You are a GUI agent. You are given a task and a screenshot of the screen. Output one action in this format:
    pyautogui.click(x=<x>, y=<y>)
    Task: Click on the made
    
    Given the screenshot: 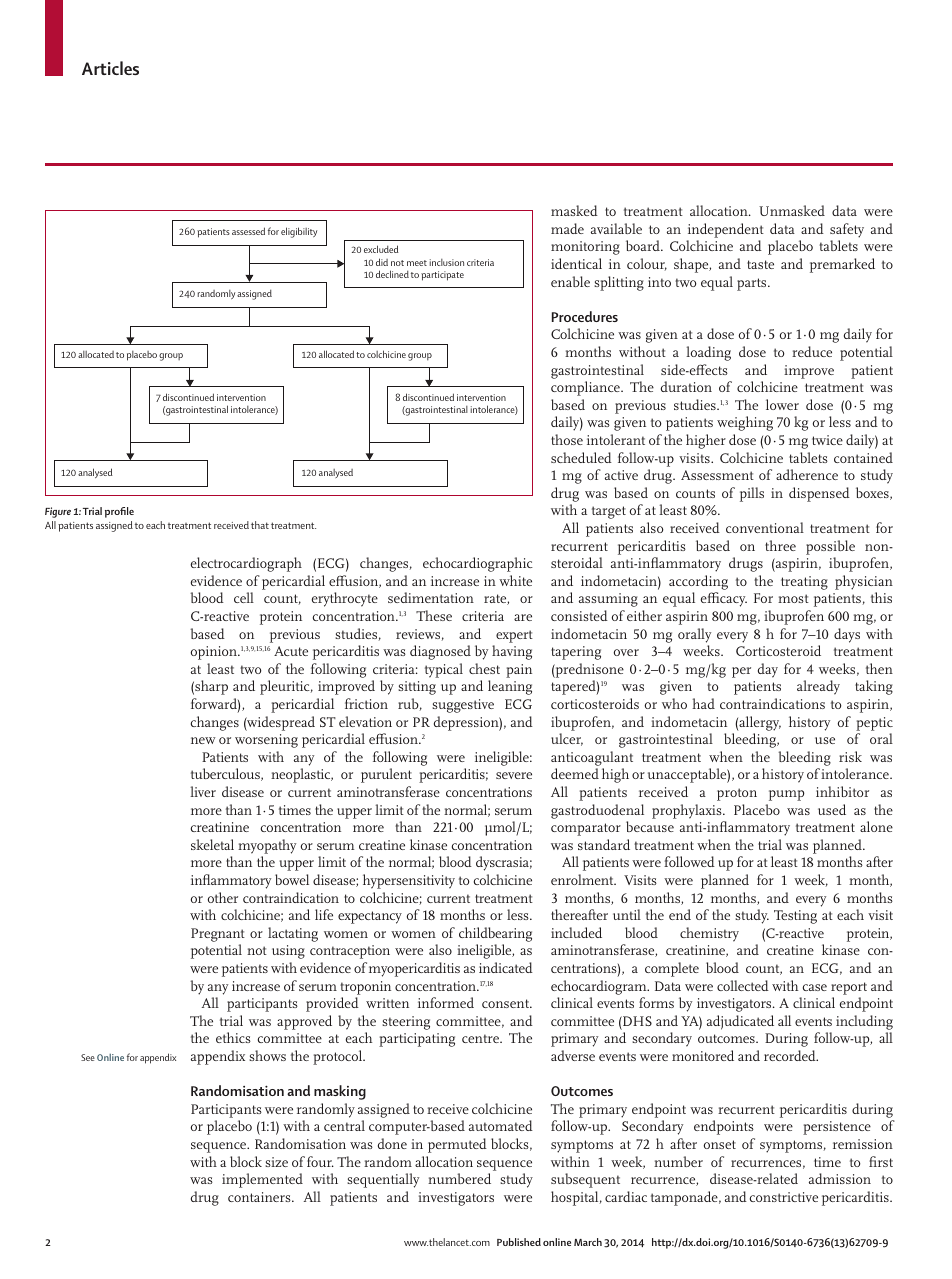 What is the action you would take?
    pyautogui.click(x=567, y=228)
